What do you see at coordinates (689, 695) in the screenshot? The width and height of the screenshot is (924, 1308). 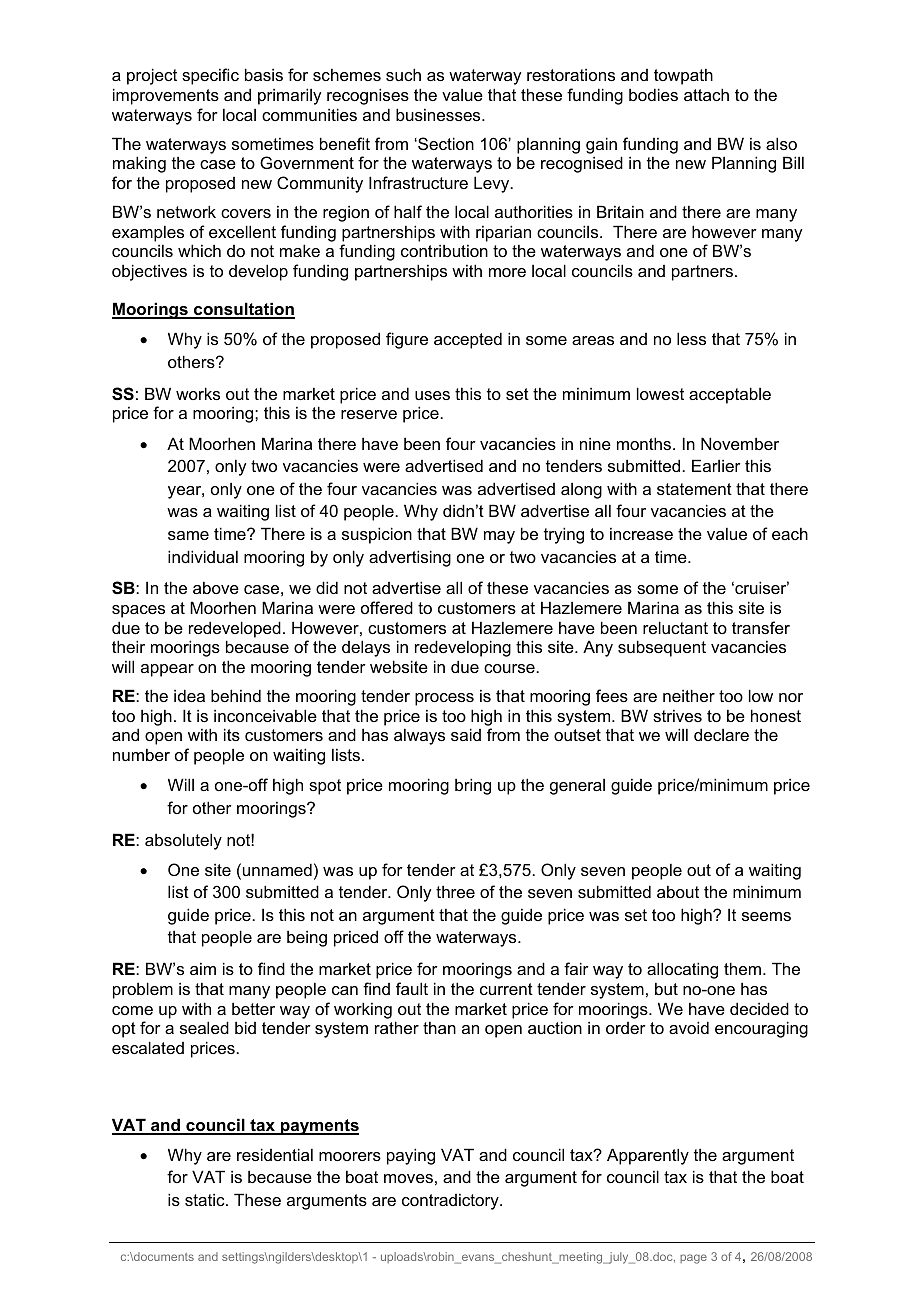 I see `neither` at bounding box center [689, 695].
